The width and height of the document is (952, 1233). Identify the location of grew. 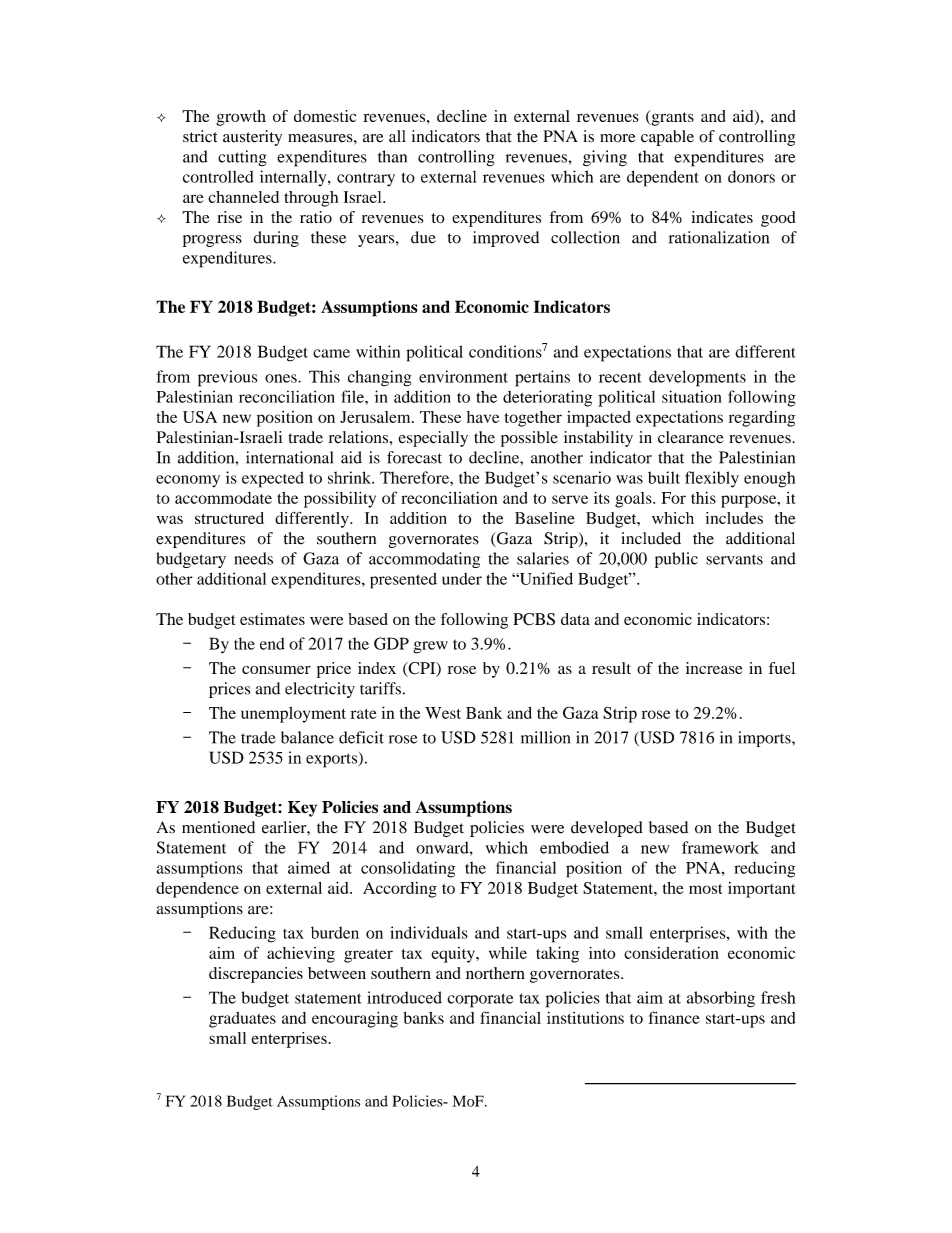
(430, 647).
